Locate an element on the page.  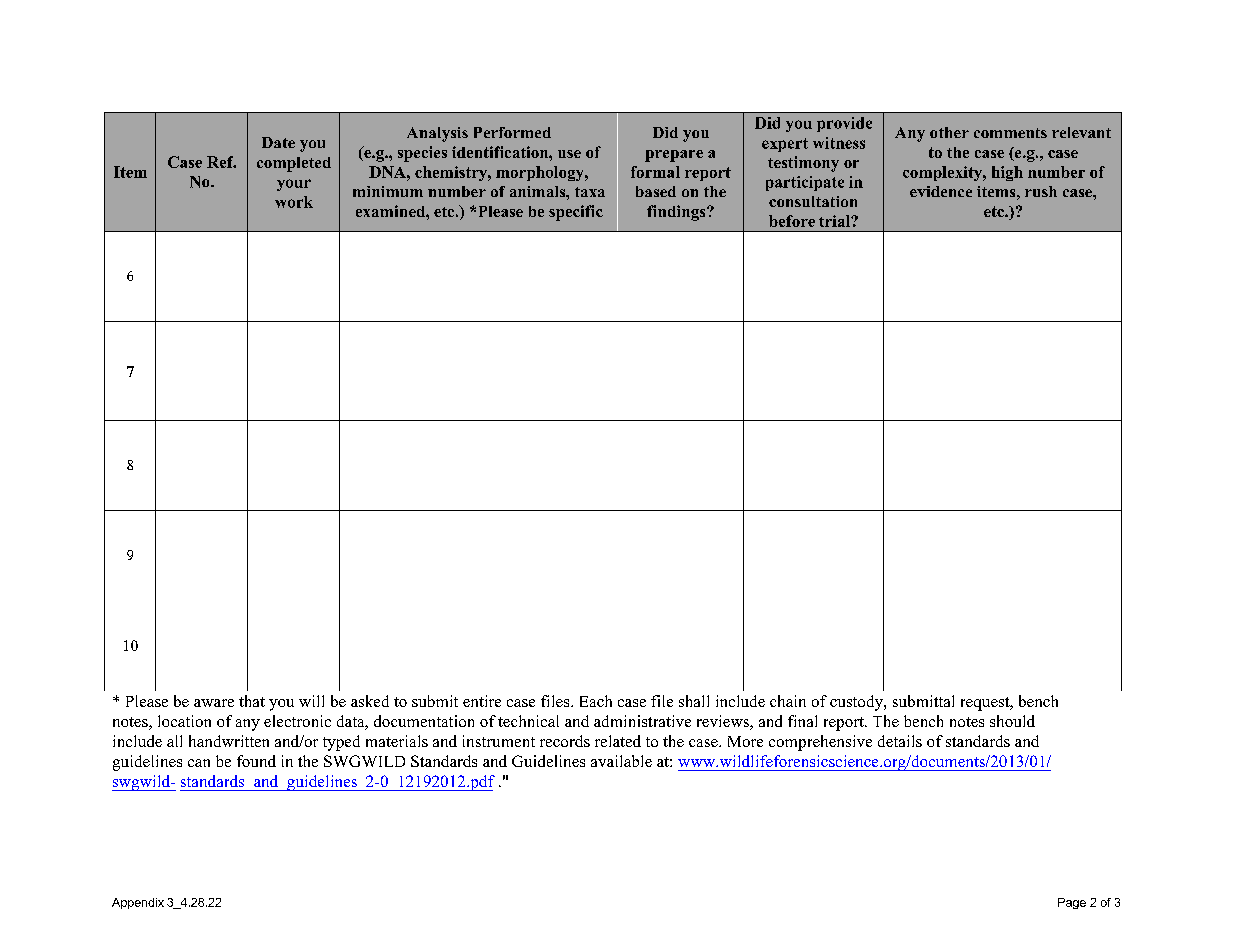
trial is located at coordinates (835, 221).
